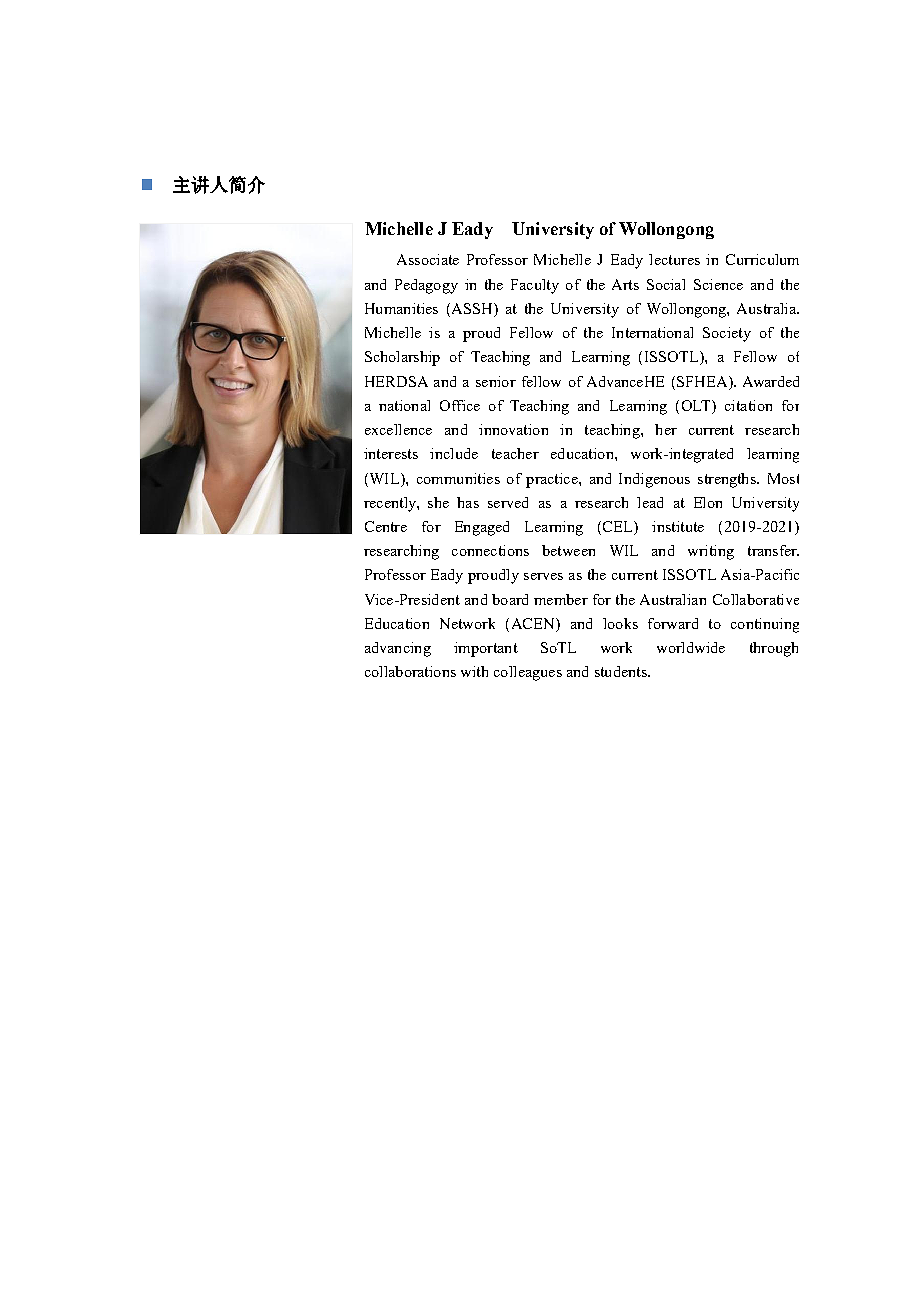 The width and height of the image is (924, 1308). What do you see at coordinates (490, 550) in the image?
I see `connections` at bounding box center [490, 550].
